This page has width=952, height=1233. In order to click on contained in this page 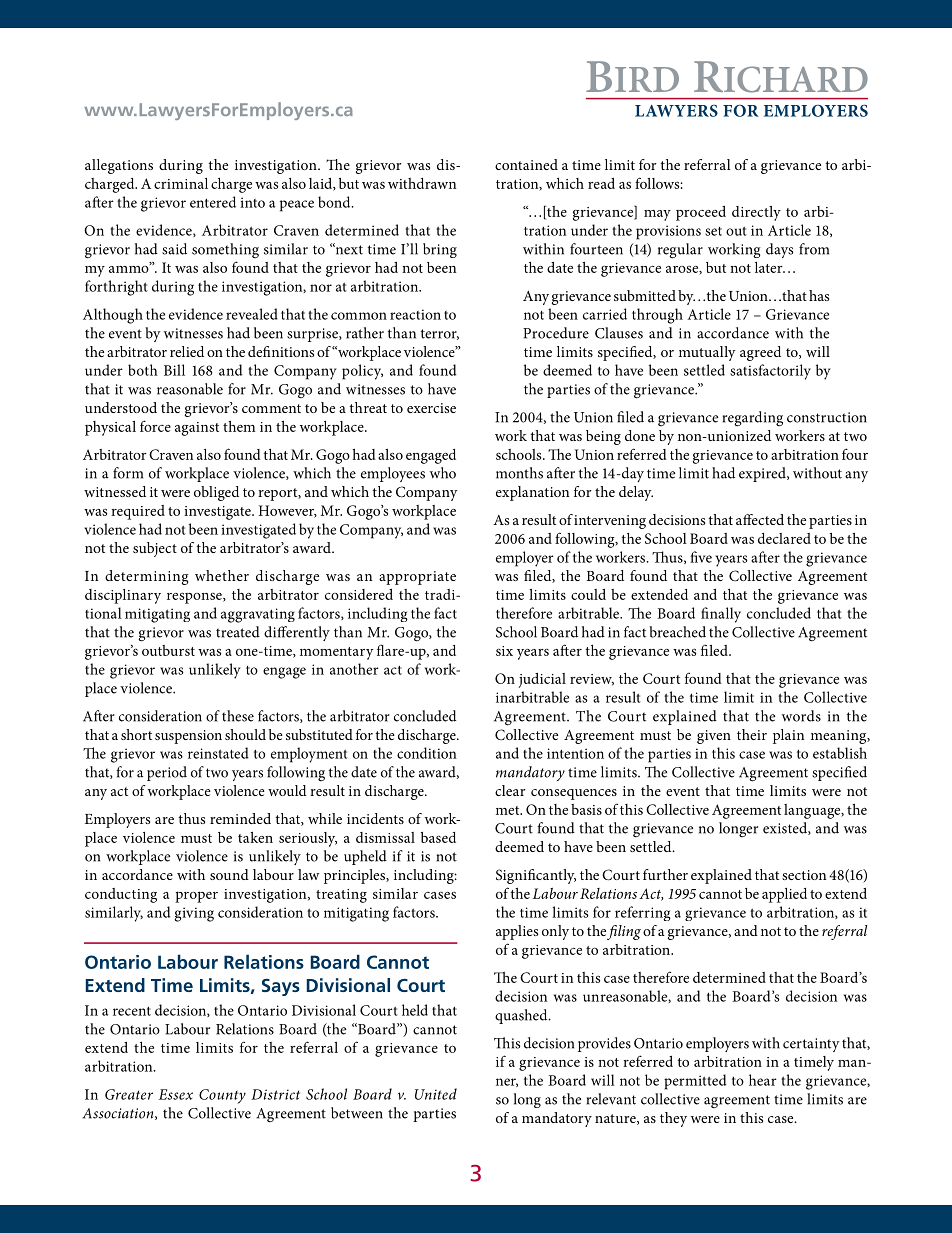, I will do `click(526, 164)`.
